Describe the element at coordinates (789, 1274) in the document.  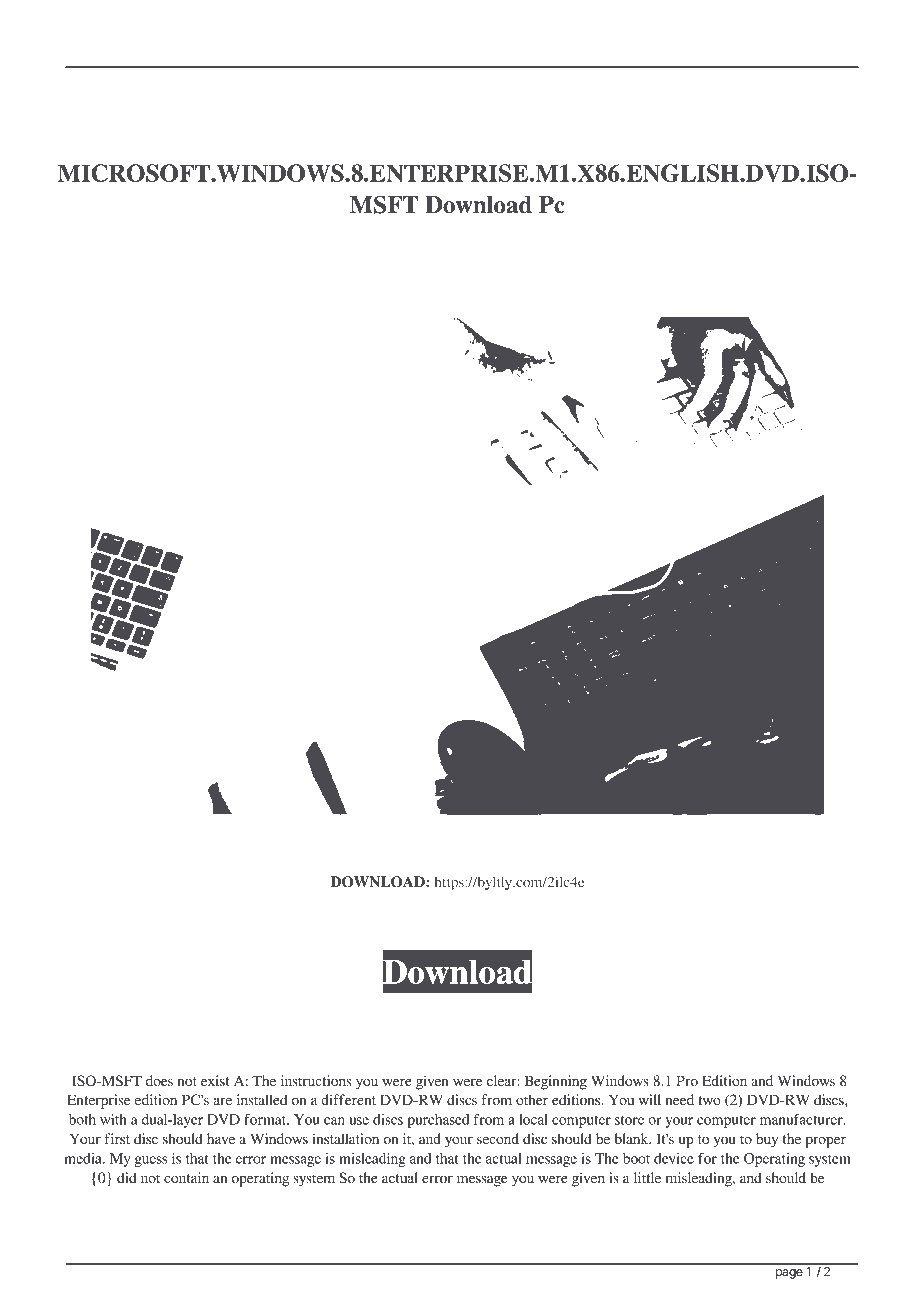
I see `page` at that location.
